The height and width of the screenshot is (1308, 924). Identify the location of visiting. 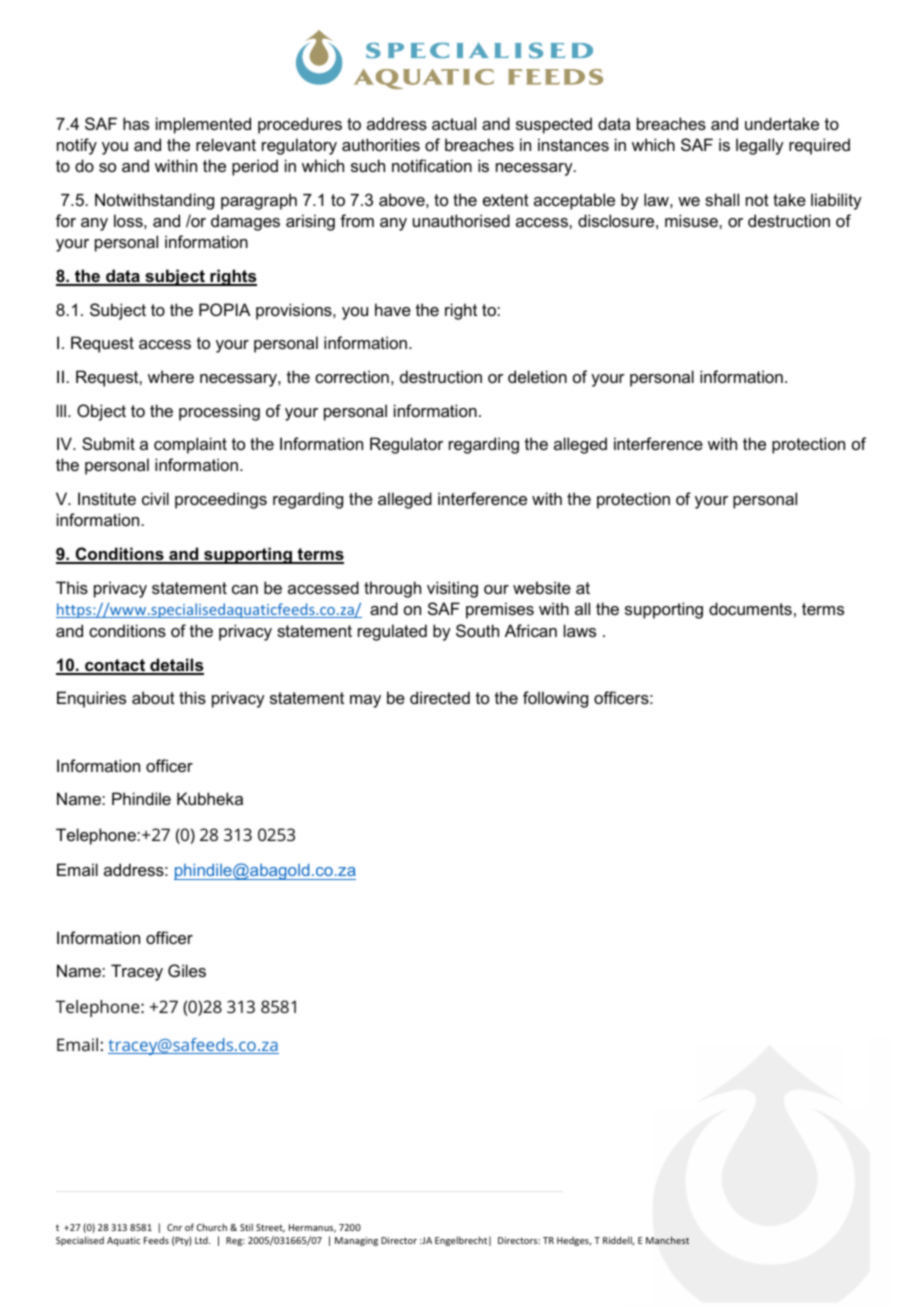
(452, 589).
